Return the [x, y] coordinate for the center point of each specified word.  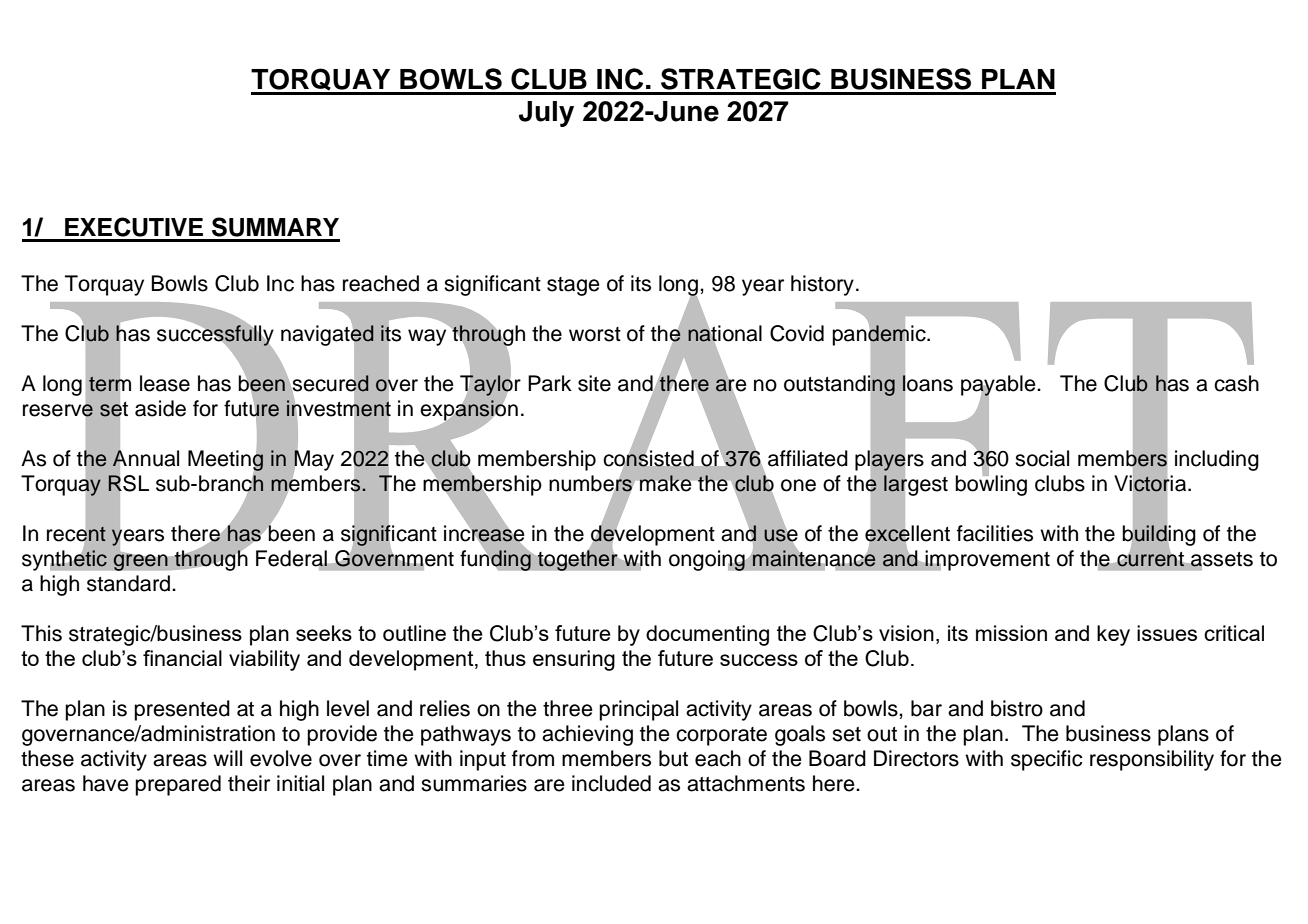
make [665, 483]
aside [160, 408]
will [227, 758]
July [546, 114]
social [1042, 458]
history [822, 285]
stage [573, 286]
